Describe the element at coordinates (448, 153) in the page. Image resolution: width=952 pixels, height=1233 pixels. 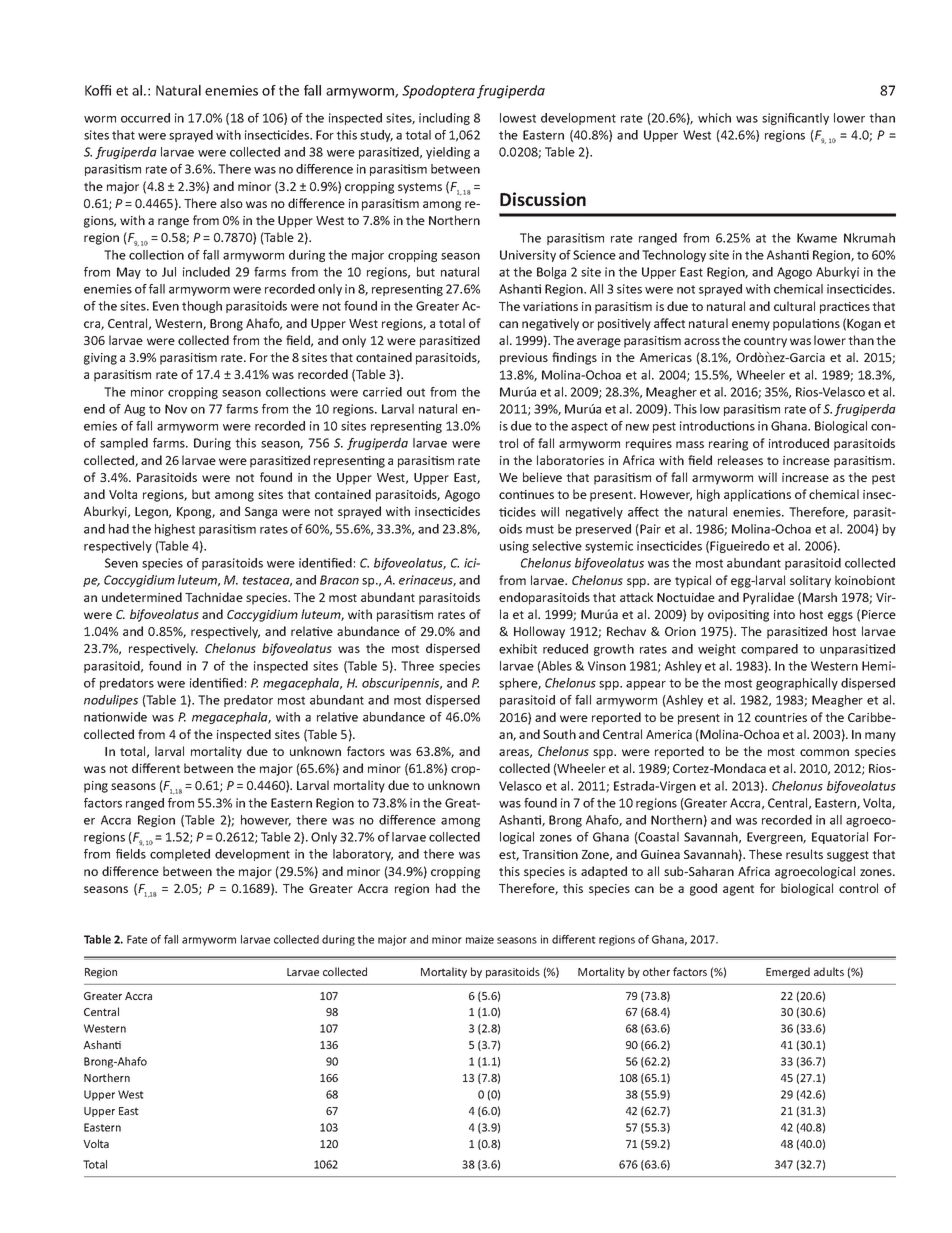
I see `yielding` at that location.
